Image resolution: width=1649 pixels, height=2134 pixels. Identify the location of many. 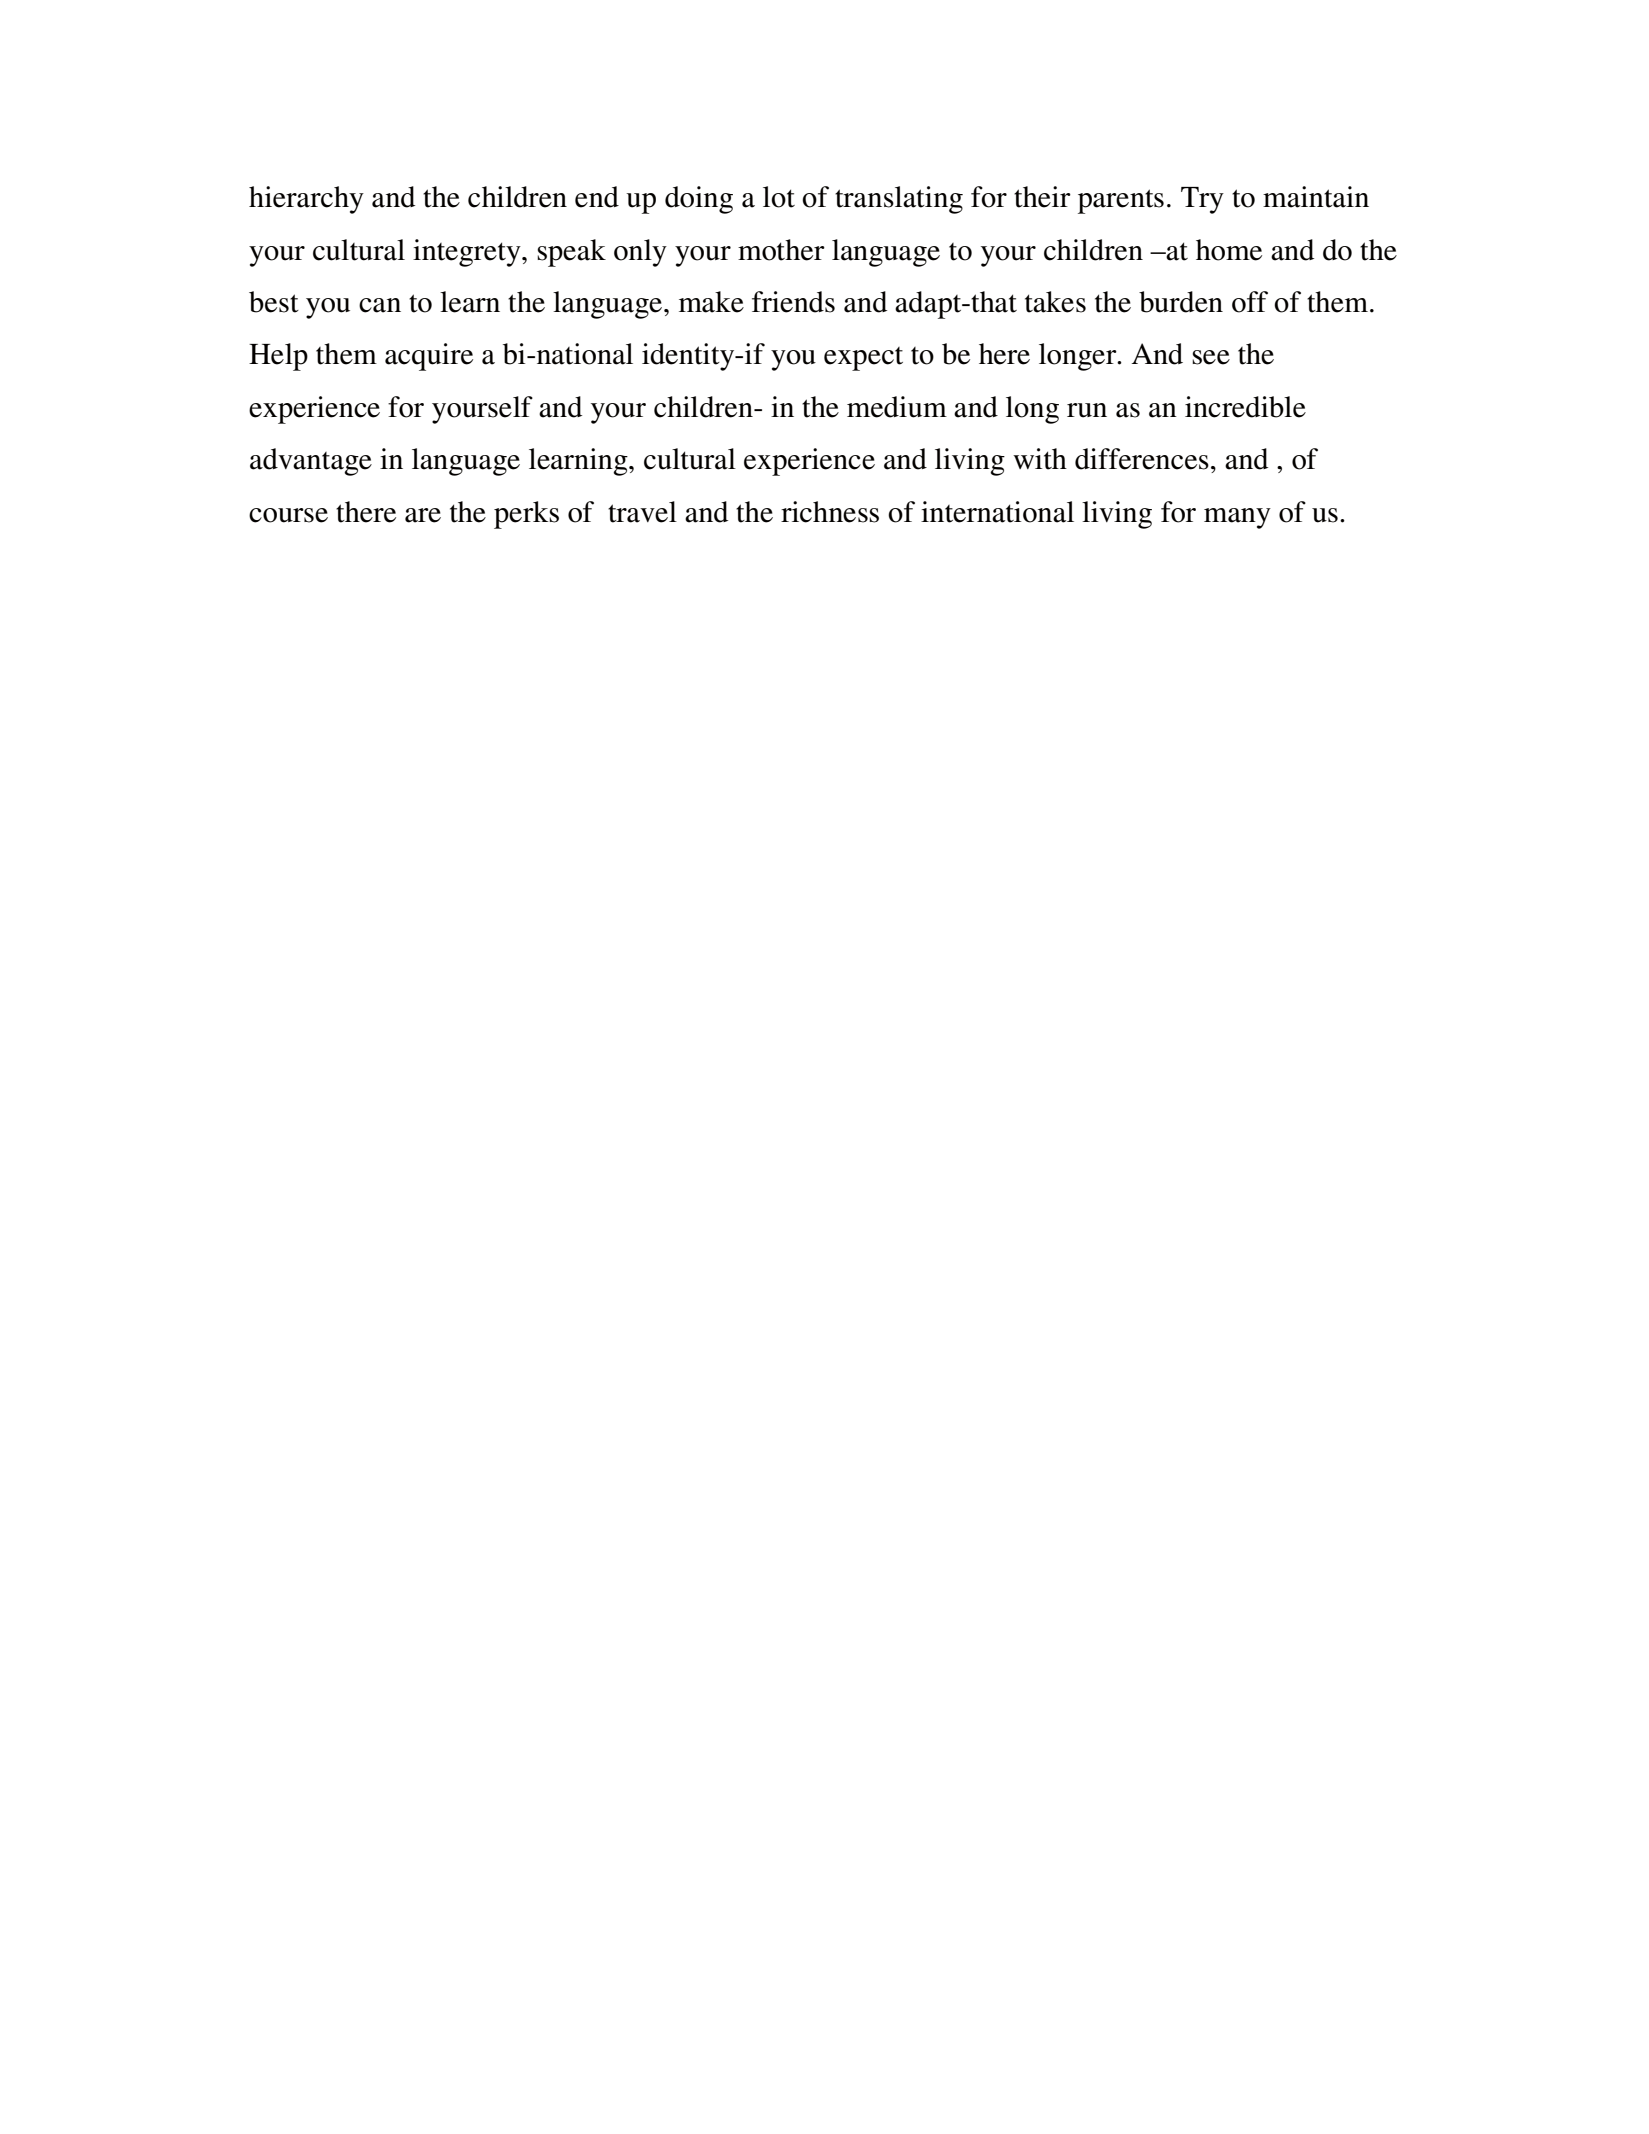
(1237, 518).
